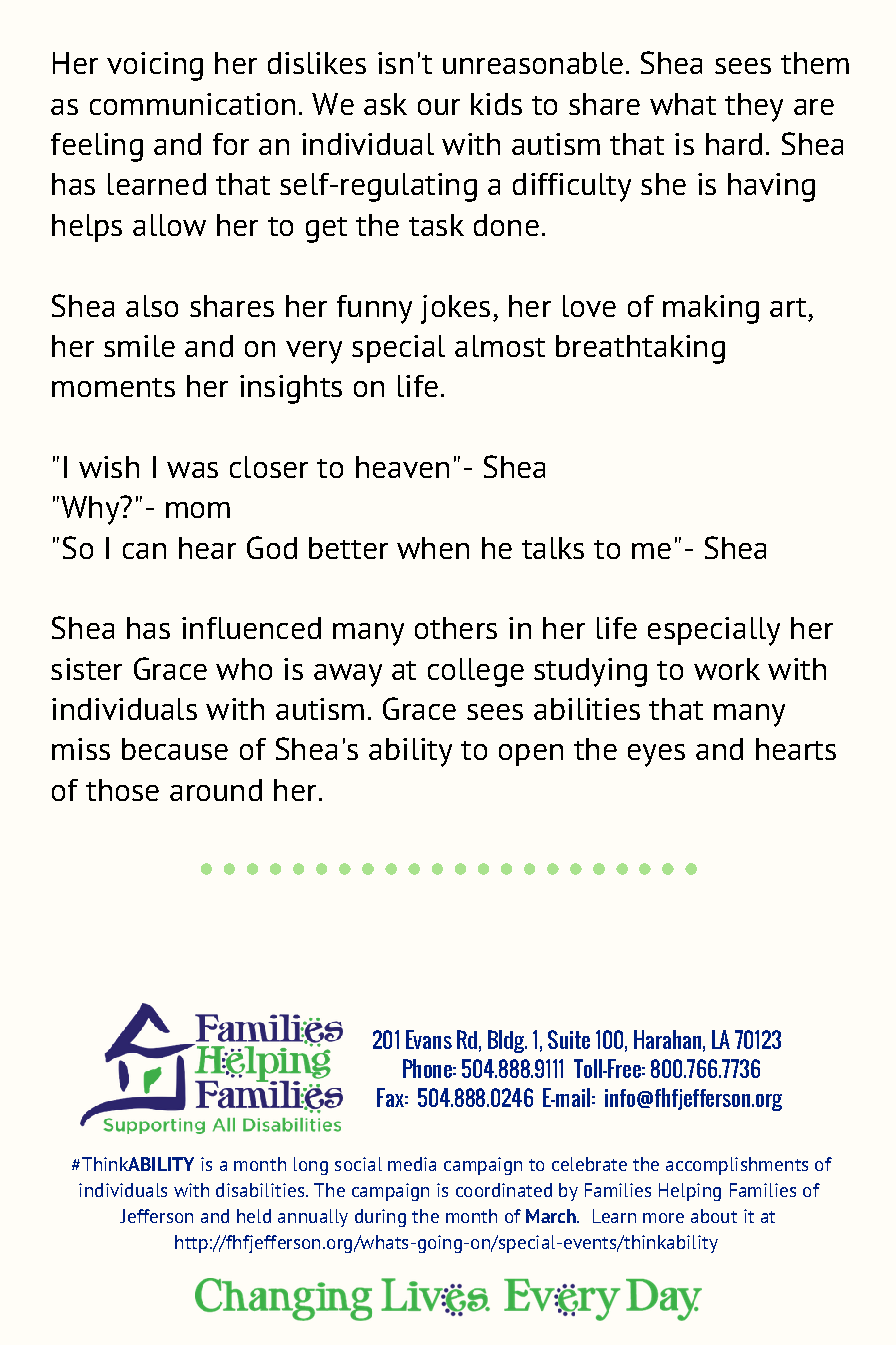  I want to click on those, so click(122, 790).
